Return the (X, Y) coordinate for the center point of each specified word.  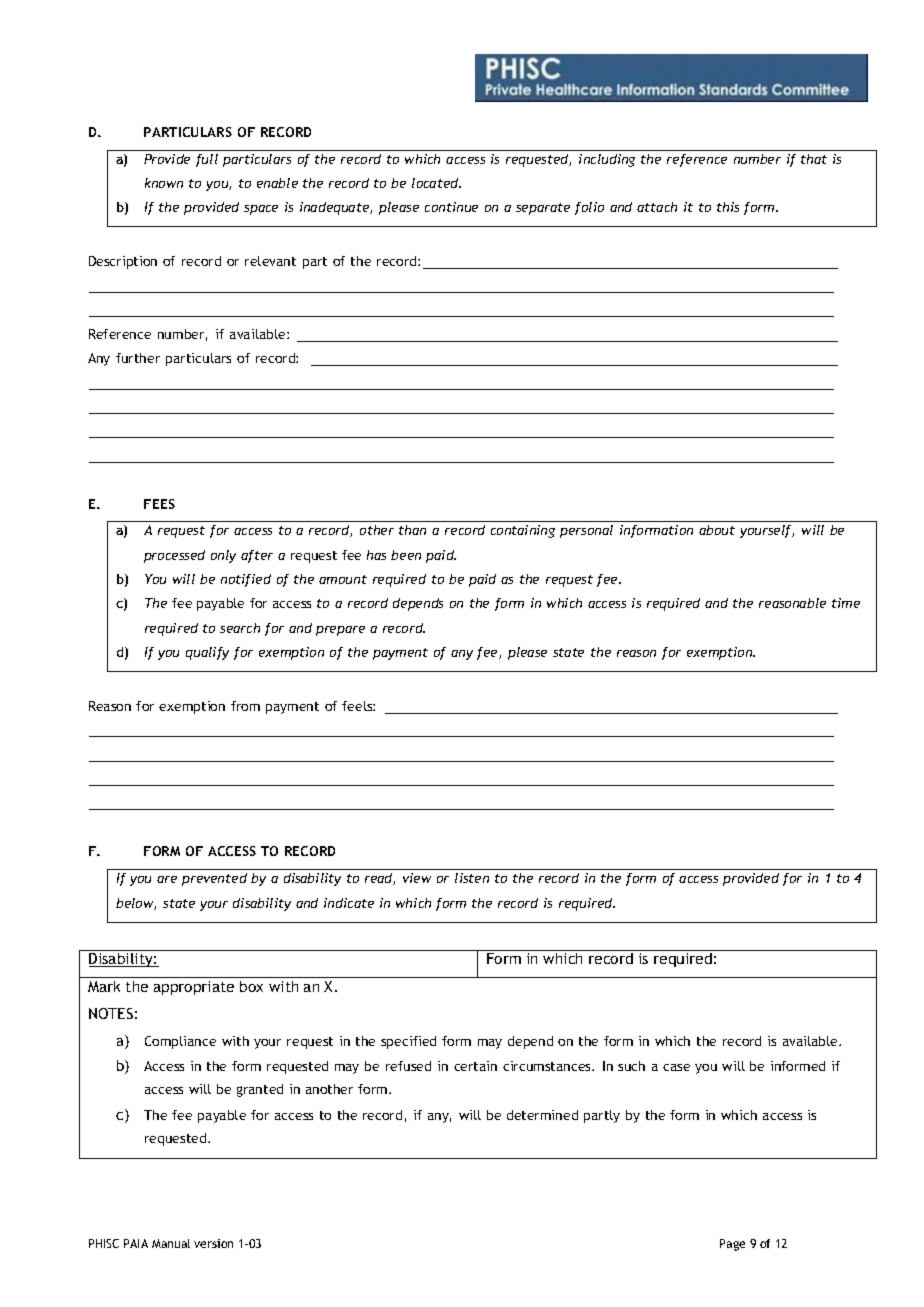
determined (542, 1115)
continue (451, 207)
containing (523, 531)
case (676, 1067)
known (164, 183)
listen (472, 878)
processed (174, 556)
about (717, 530)
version (213, 1243)
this (728, 207)
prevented (214, 879)
